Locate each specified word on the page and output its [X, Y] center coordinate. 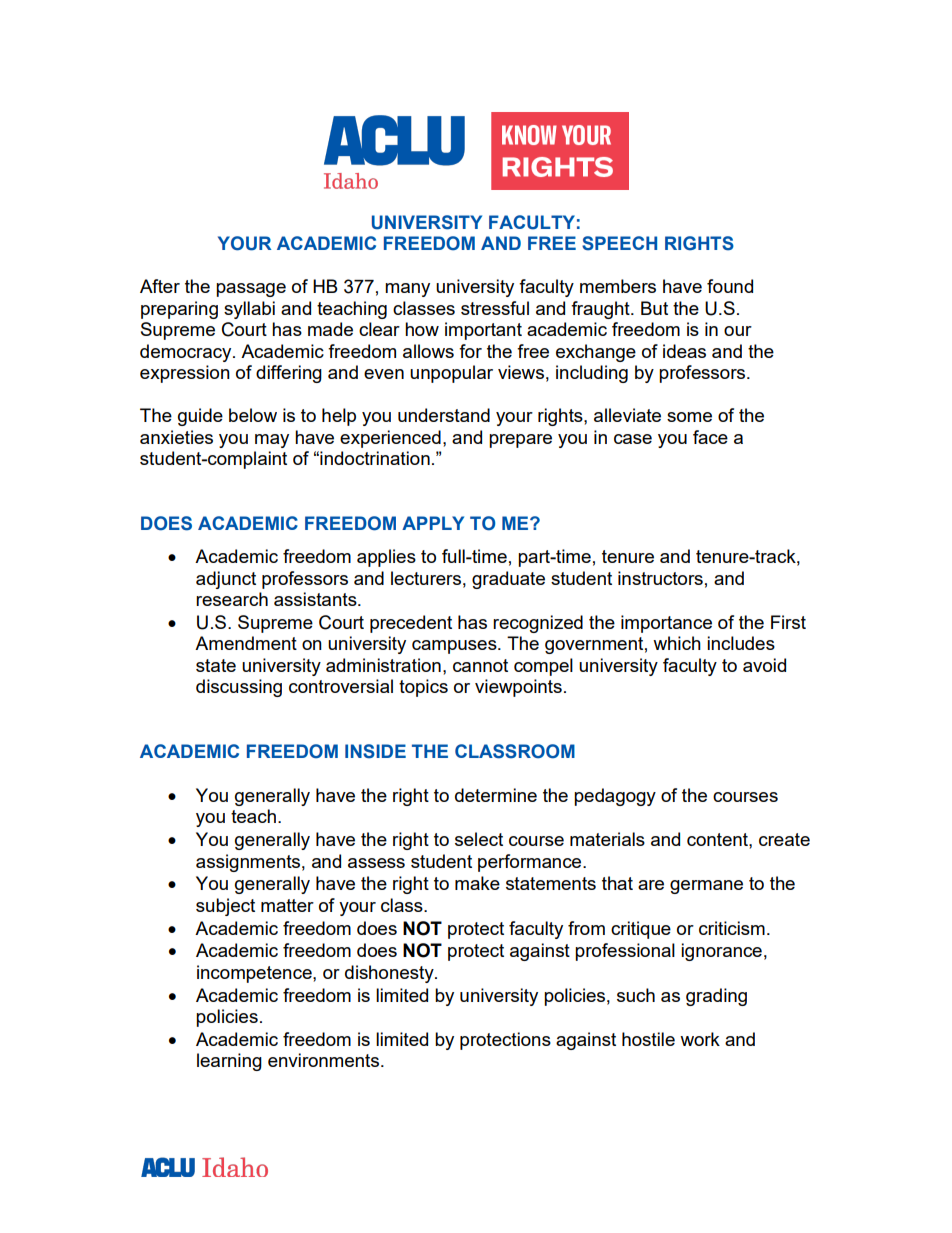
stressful [495, 308]
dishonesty [390, 974]
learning [229, 1062]
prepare [520, 441]
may [272, 441]
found [730, 286]
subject [225, 907]
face [710, 437]
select [479, 839]
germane [706, 887]
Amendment [246, 643]
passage [251, 290]
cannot [480, 665]
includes [741, 643]
